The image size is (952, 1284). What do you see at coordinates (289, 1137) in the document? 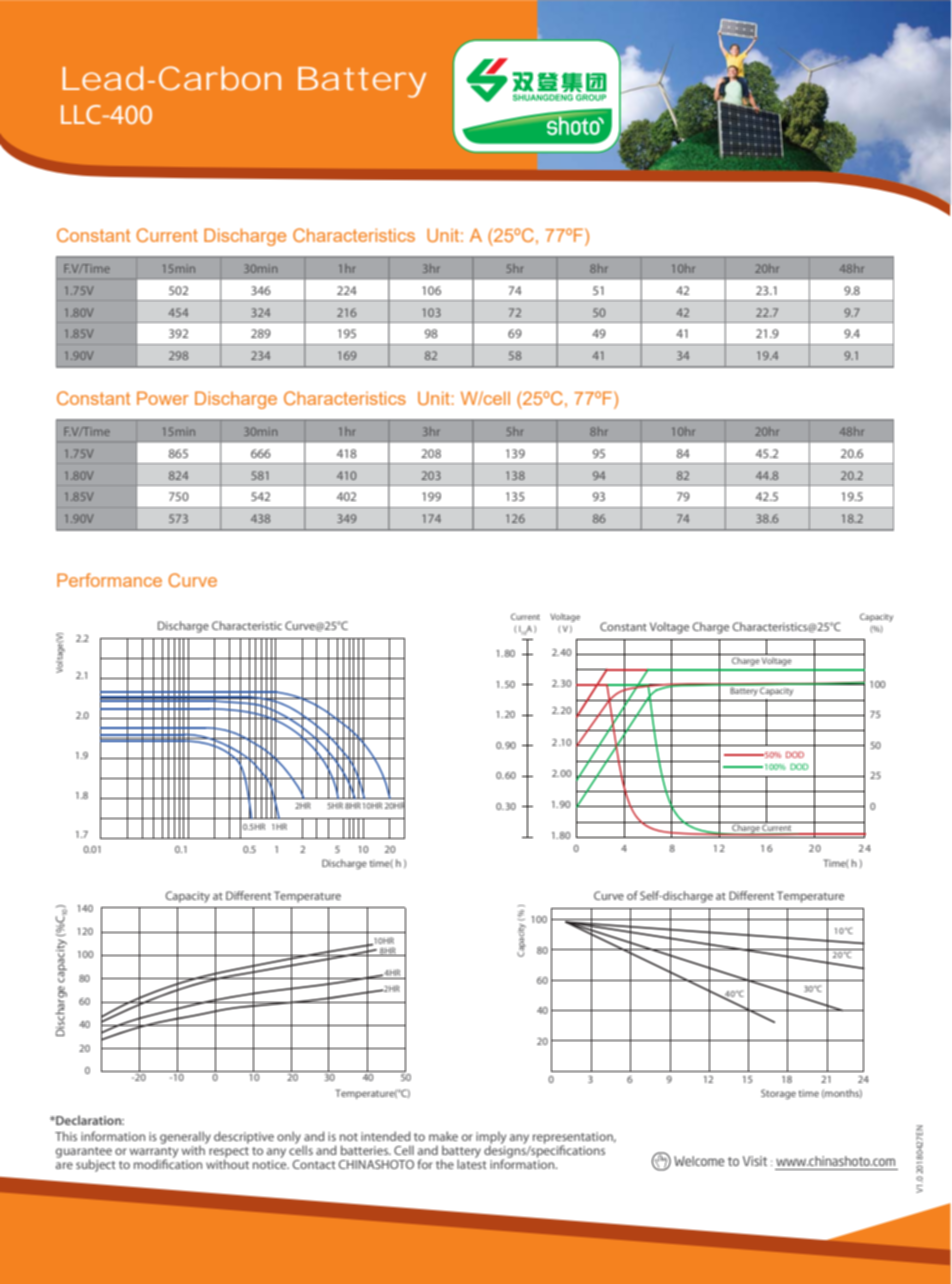
I see `only` at bounding box center [289, 1137].
